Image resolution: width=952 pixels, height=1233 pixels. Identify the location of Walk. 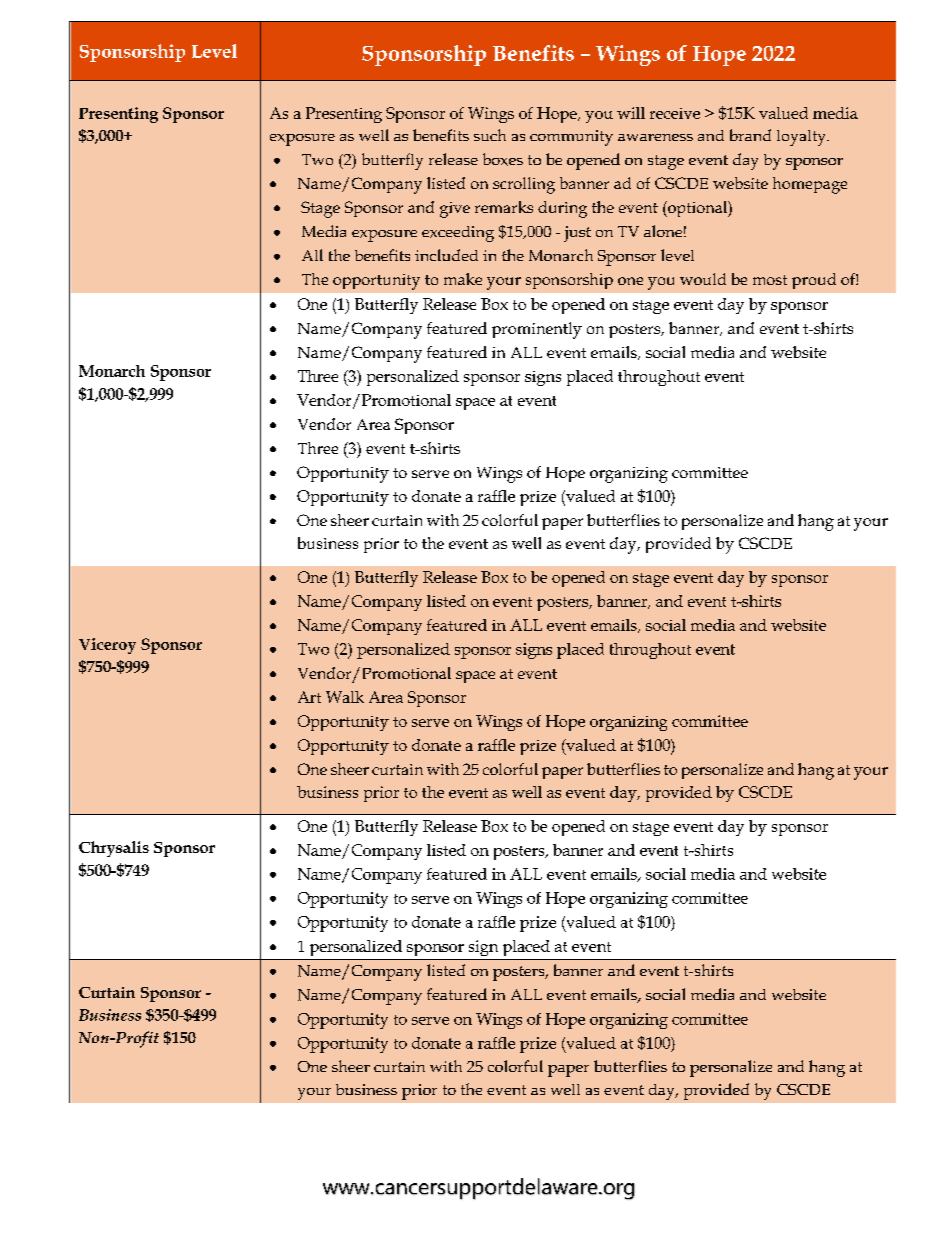
(345, 697).
